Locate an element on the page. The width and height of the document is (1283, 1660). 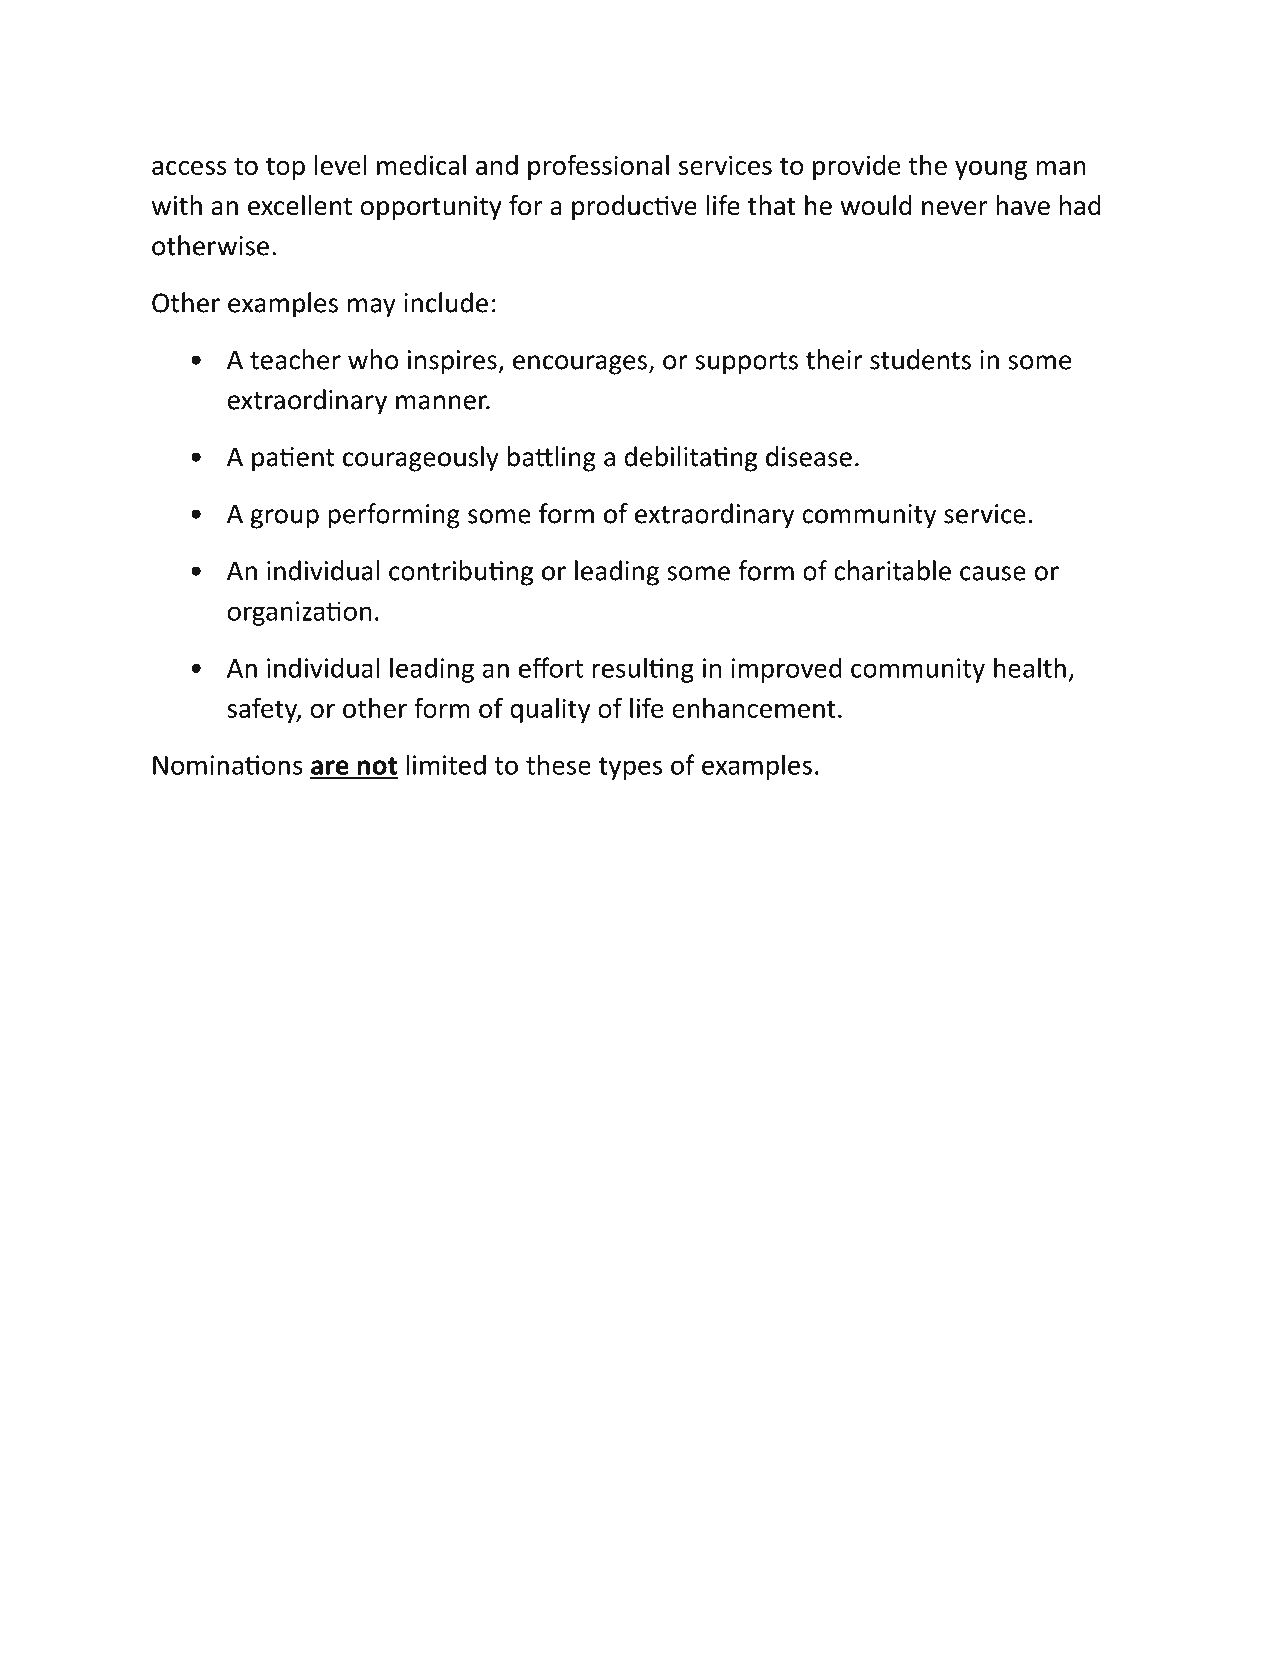
disease is located at coordinates (809, 456).
